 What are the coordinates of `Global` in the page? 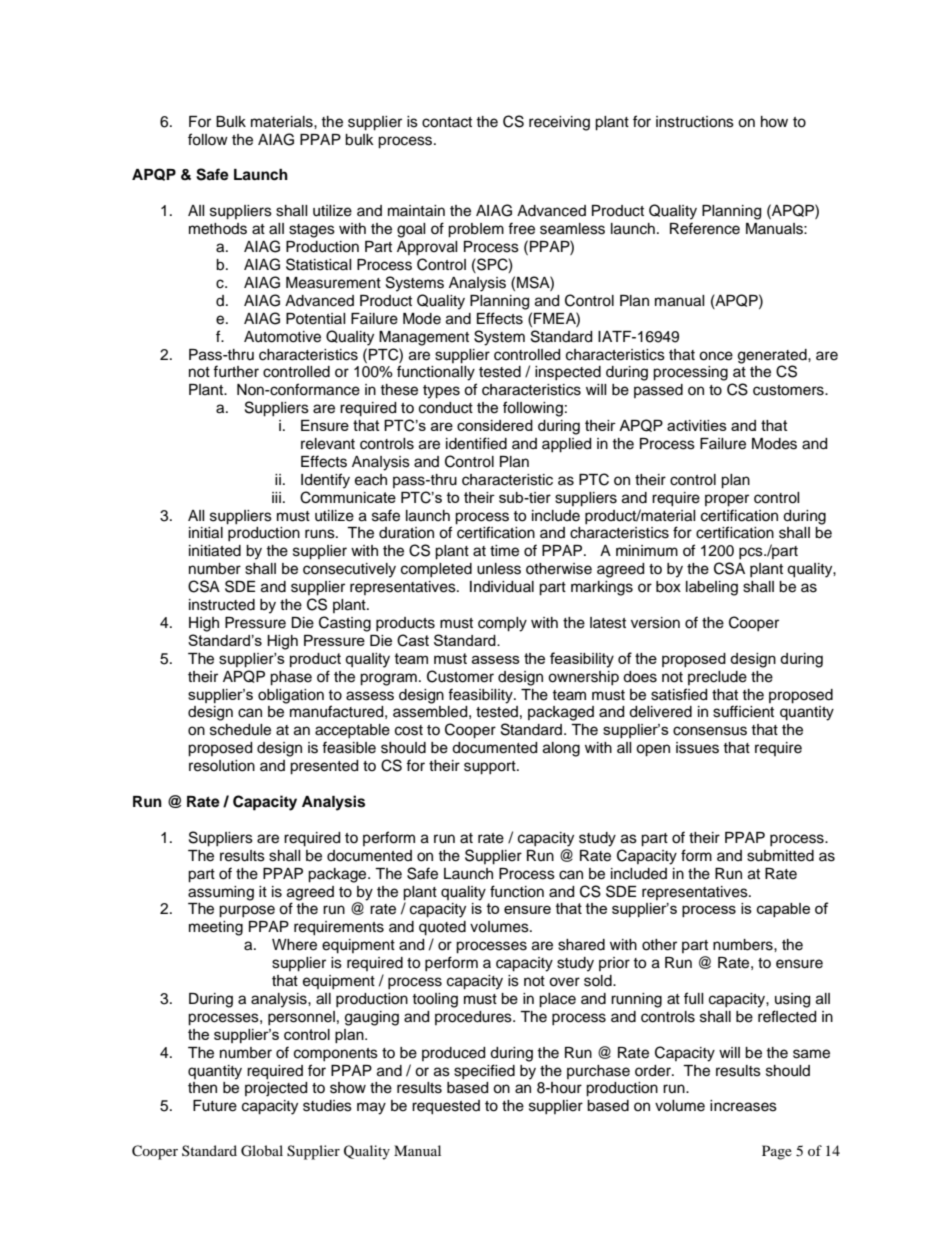 It's located at (262, 1151).
